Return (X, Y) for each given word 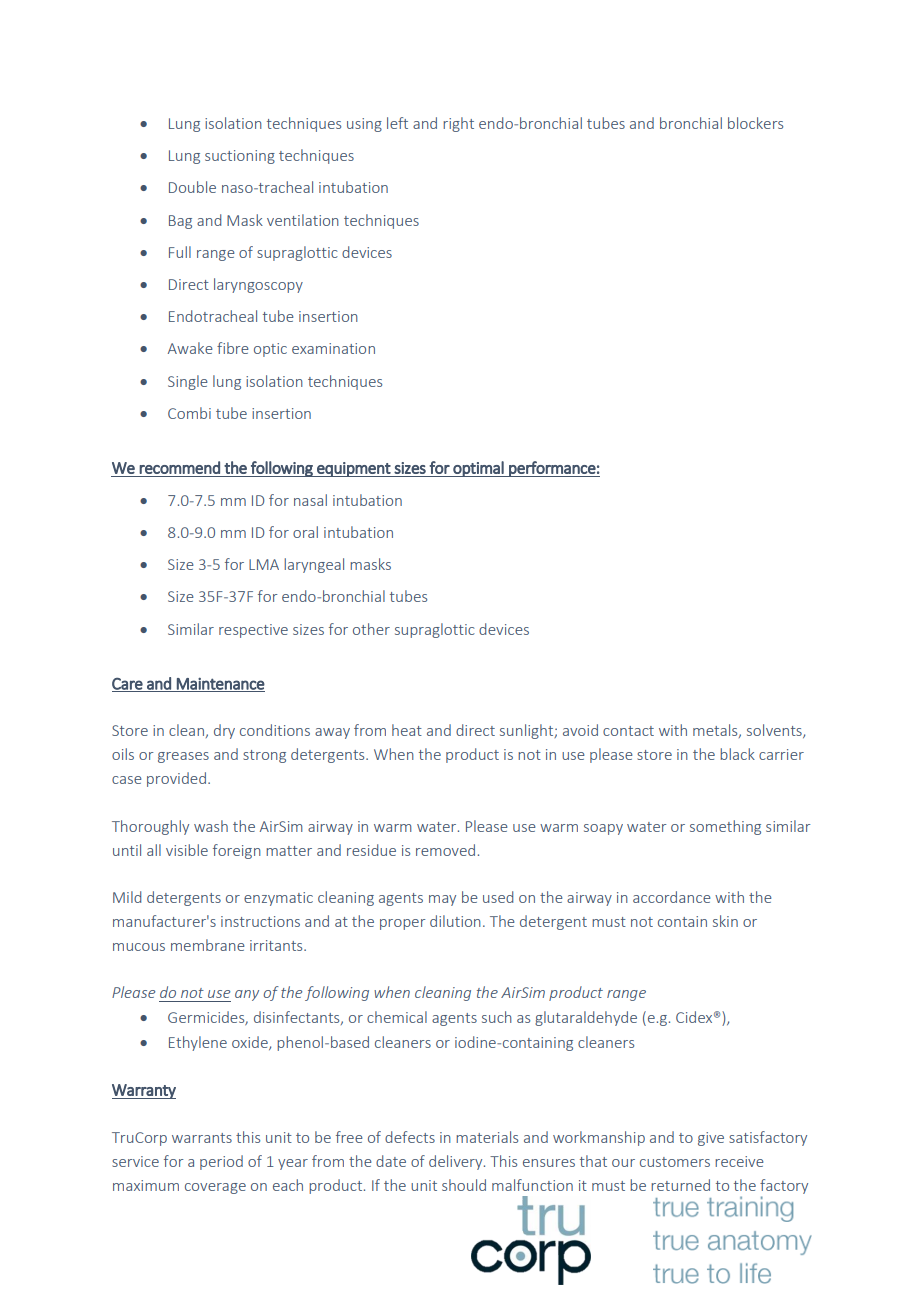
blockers (755, 123)
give (711, 1139)
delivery (457, 1162)
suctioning (240, 157)
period (221, 1162)
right (458, 124)
